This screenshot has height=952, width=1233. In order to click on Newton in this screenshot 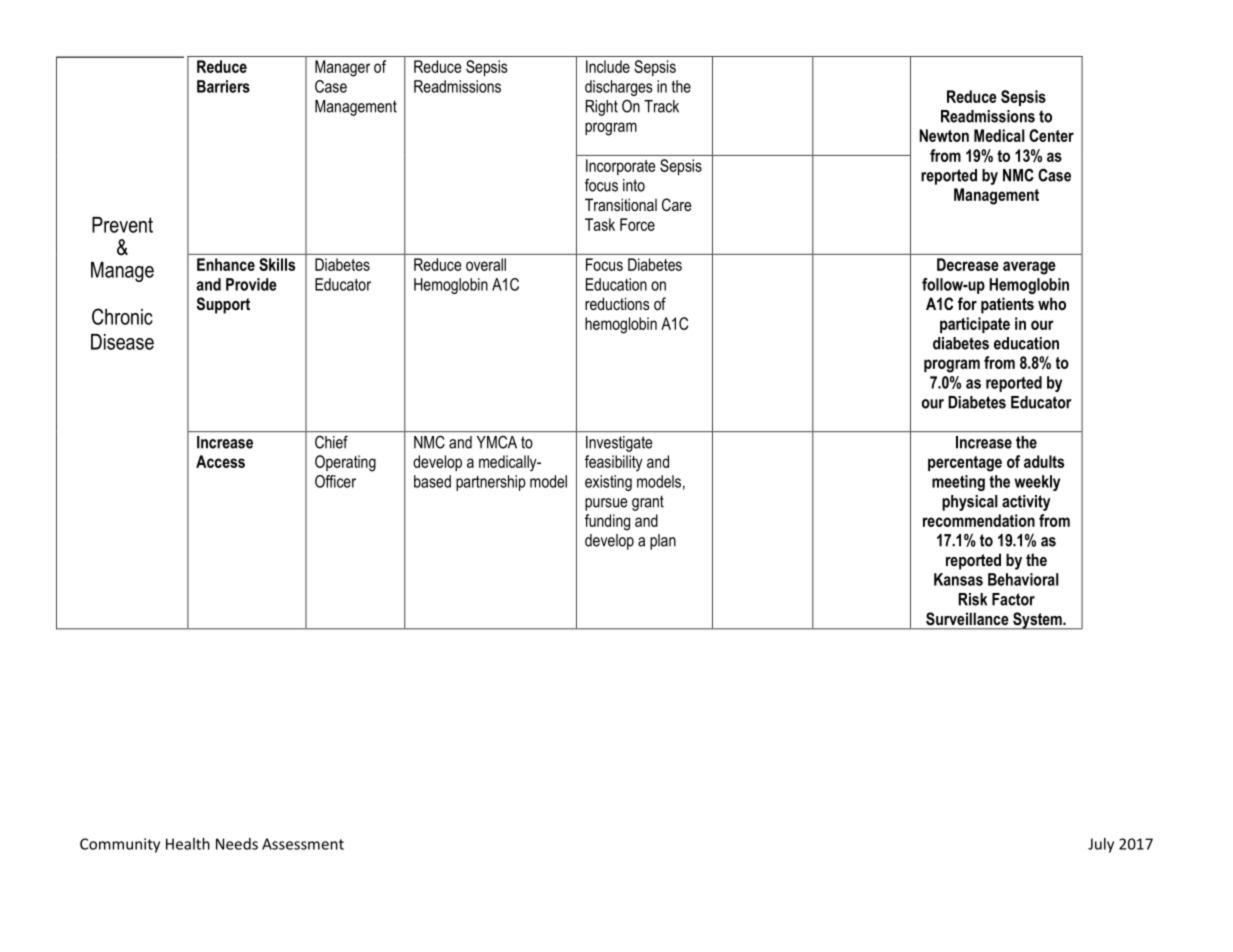, I will do `click(944, 135)`.
